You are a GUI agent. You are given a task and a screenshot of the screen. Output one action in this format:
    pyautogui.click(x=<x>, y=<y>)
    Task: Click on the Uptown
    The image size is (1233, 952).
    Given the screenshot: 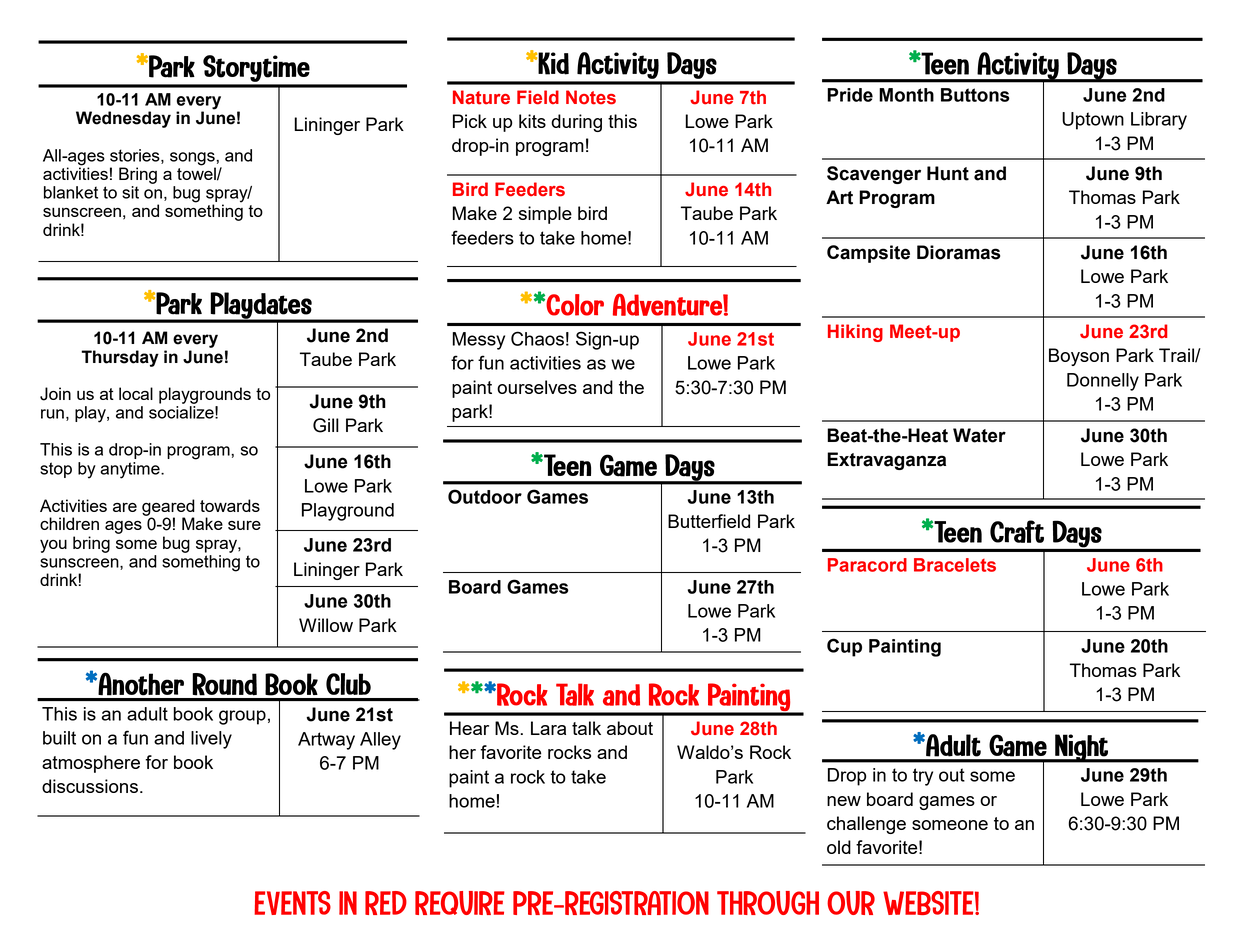 What is the action you would take?
    pyautogui.click(x=1093, y=121)
